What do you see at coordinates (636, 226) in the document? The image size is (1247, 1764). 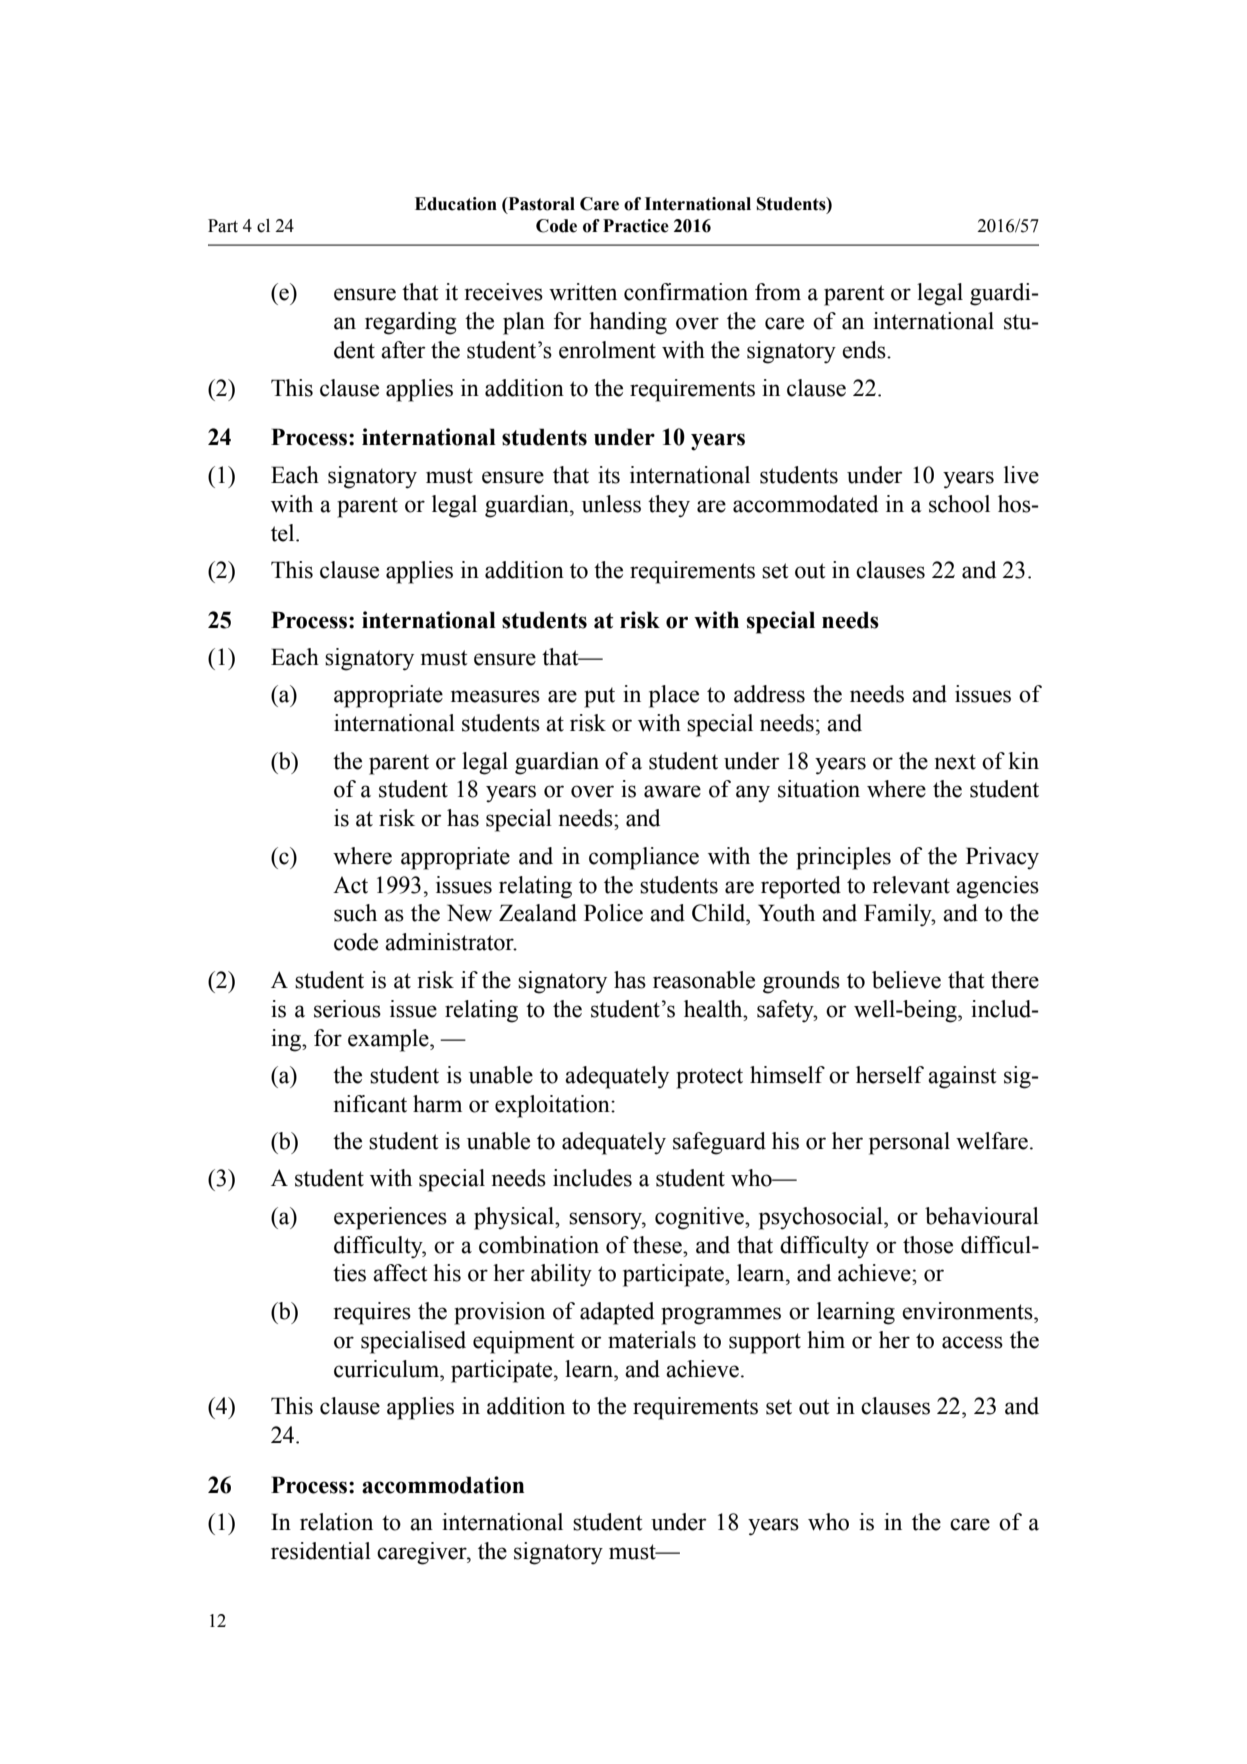 I see `Practice` at bounding box center [636, 226].
